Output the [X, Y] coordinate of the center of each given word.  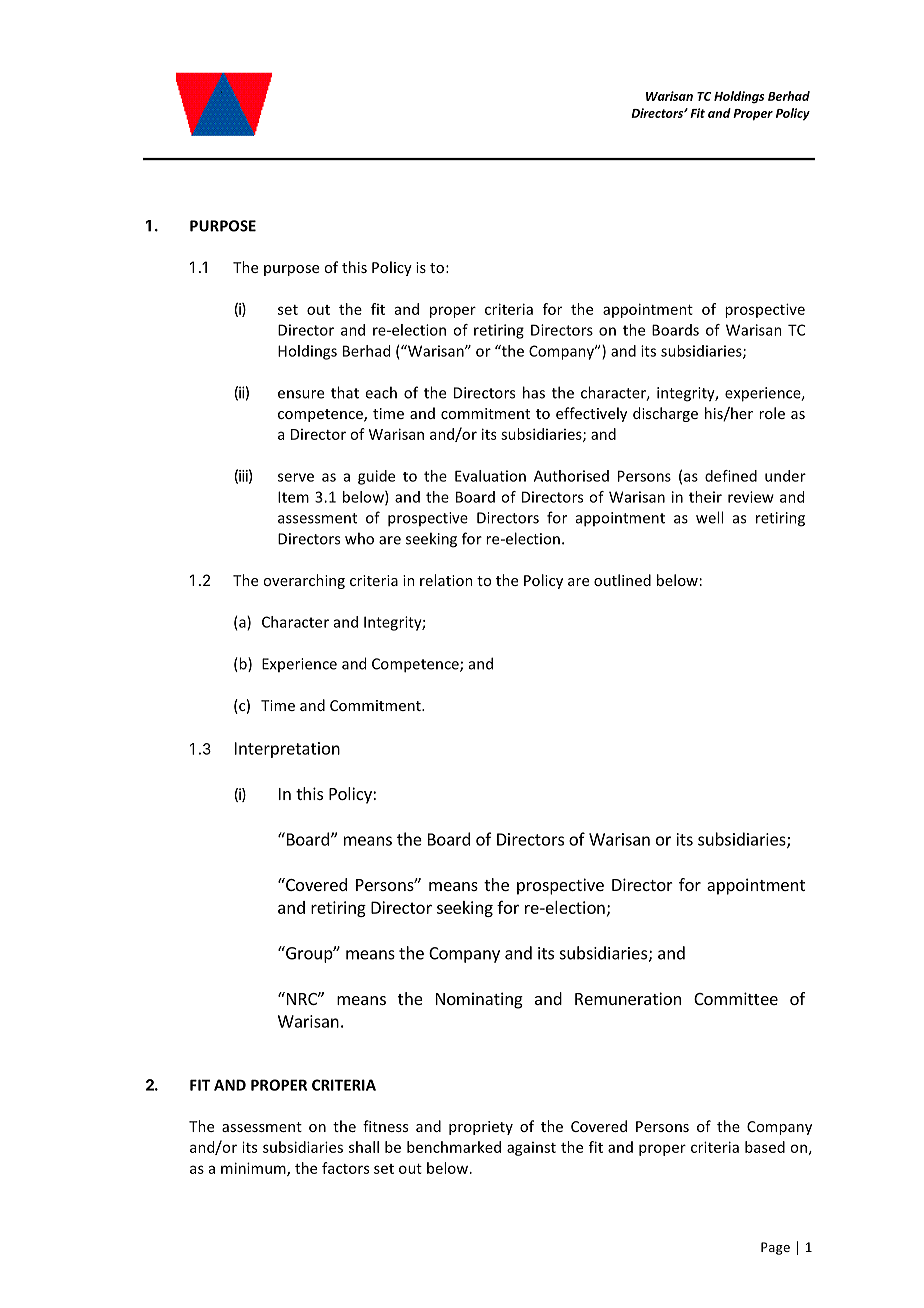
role [772, 413]
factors [345, 1168]
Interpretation [287, 750]
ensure [301, 394]
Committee [736, 998]
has [534, 392]
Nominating [479, 1000]
